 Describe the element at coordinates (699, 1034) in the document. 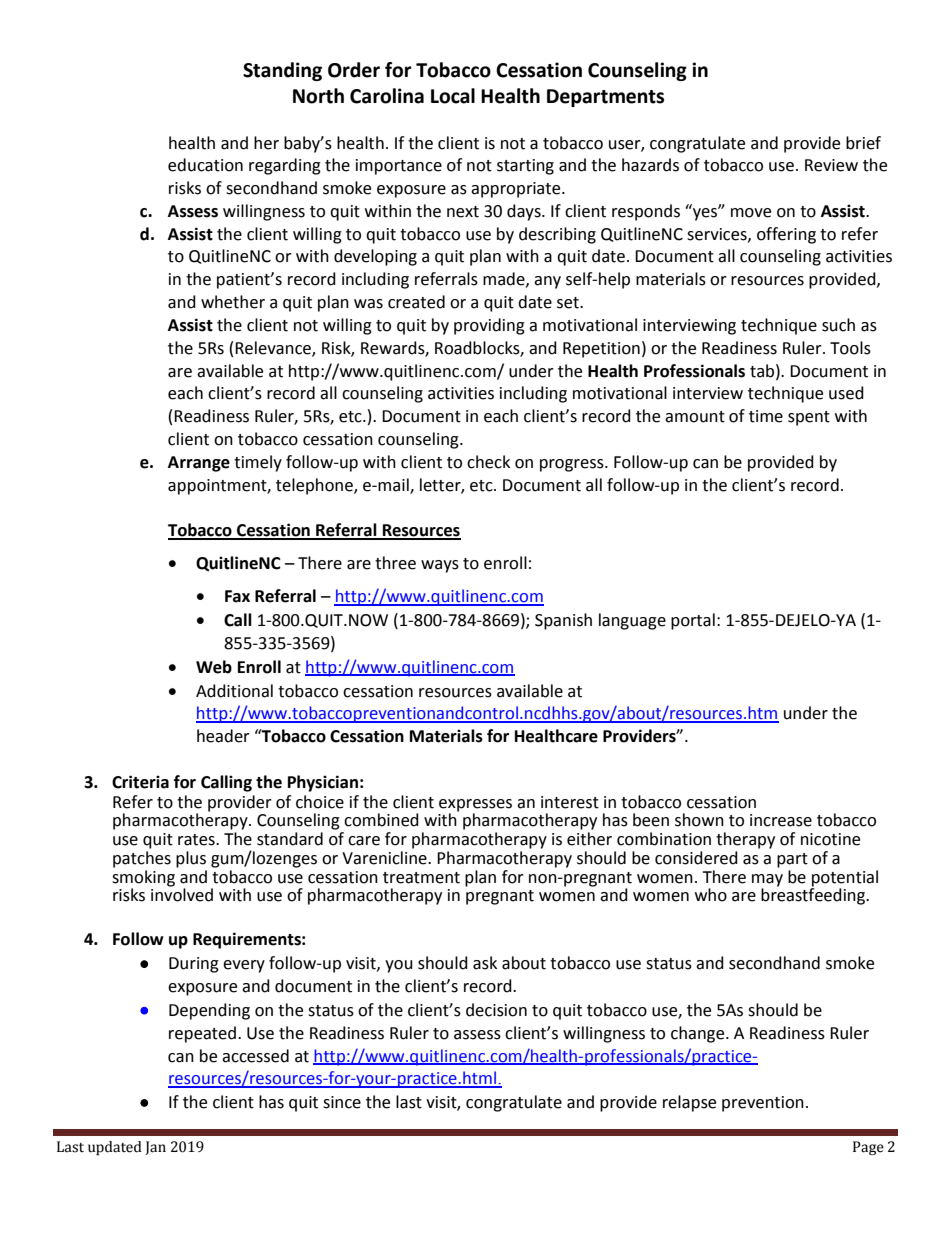

I see `change` at that location.
